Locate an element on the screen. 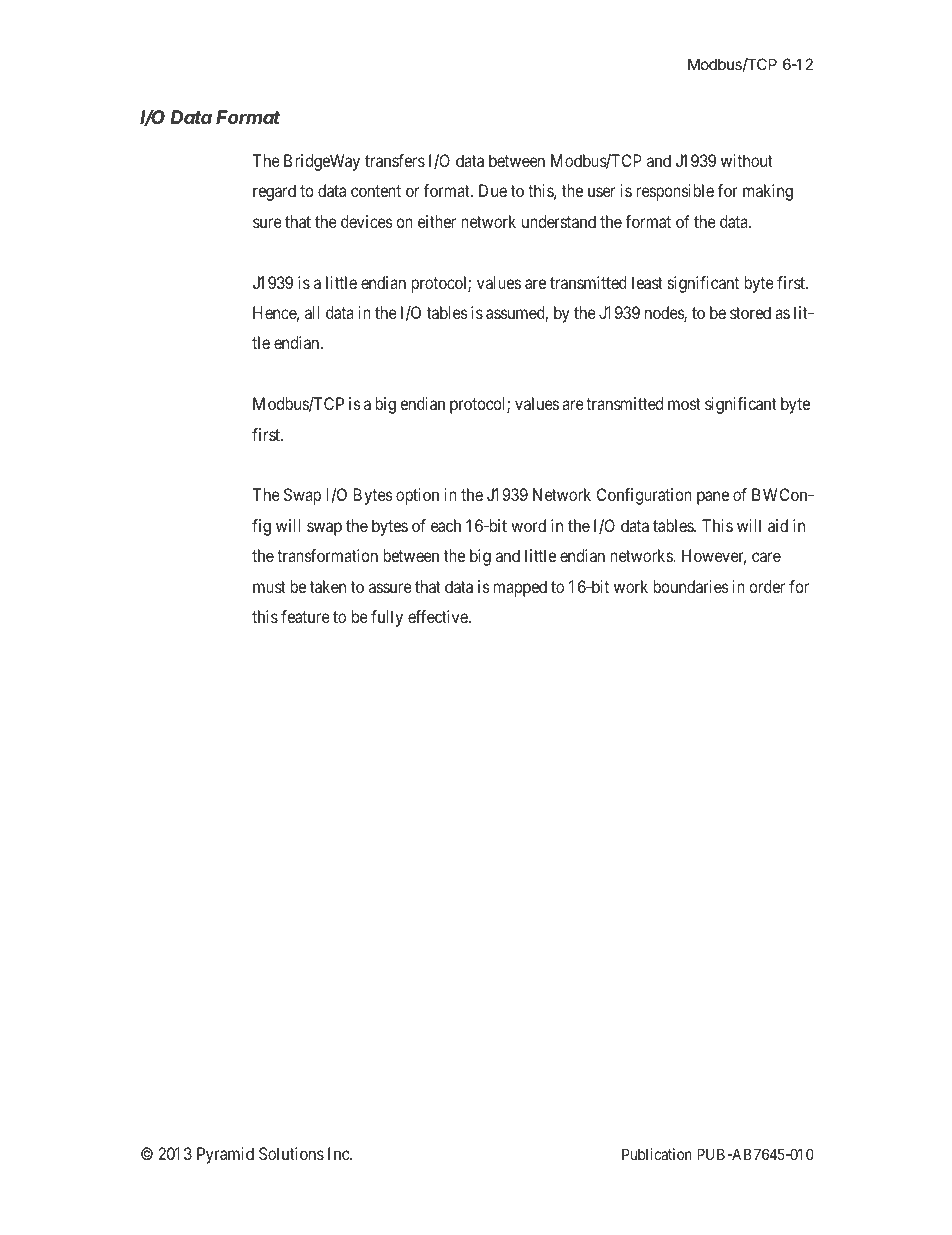 This screenshot has width=952, height=1235. effective is located at coordinates (439, 616).
